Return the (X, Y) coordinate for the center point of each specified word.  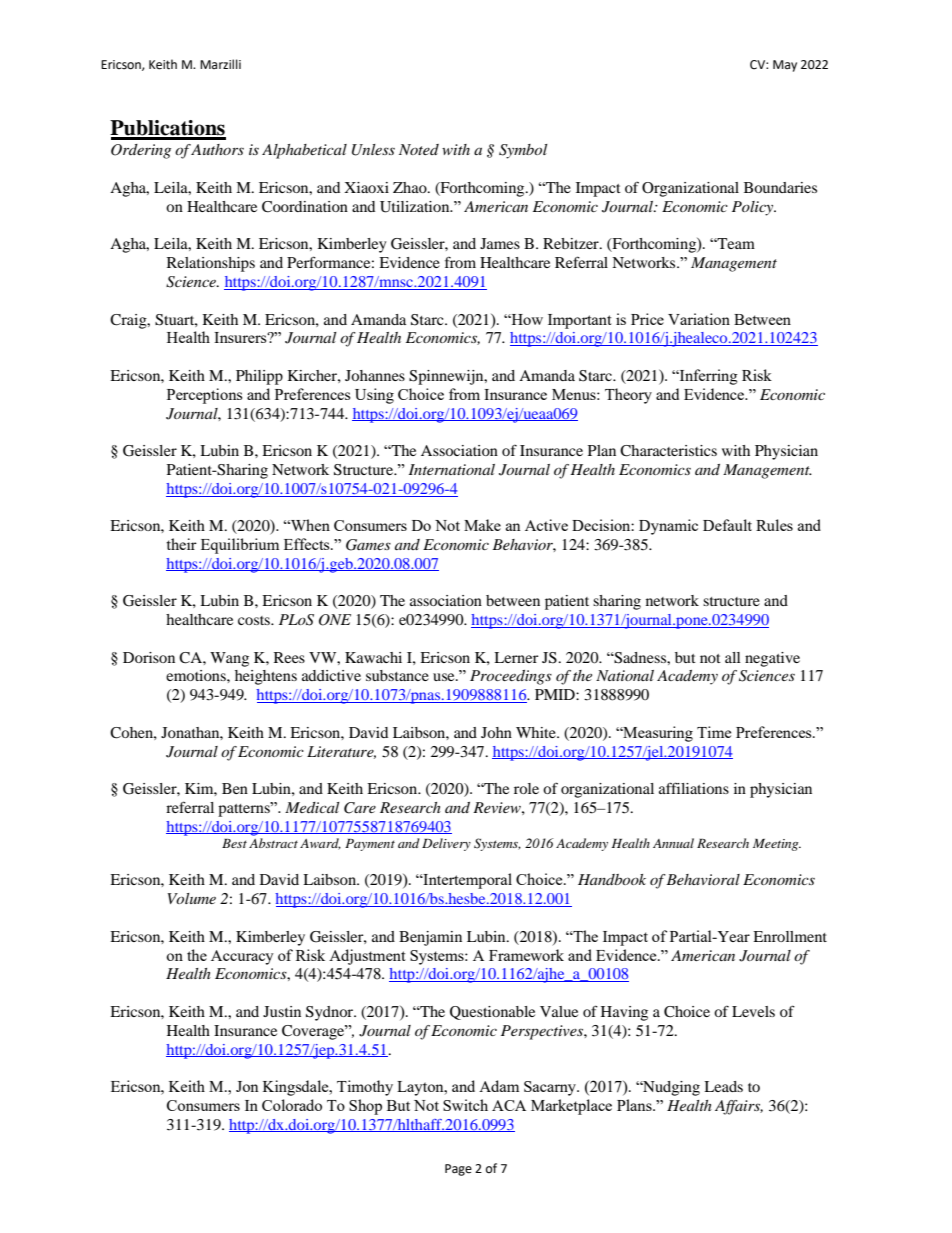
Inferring (708, 377)
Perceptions (205, 396)
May (785, 66)
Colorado (292, 1105)
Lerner (516, 657)
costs (255, 620)
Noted (419, 149)
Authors (217, 149)
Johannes (375, 375)
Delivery (446, 844)
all (733, 657)
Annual (673, 843)
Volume (192, 898)
